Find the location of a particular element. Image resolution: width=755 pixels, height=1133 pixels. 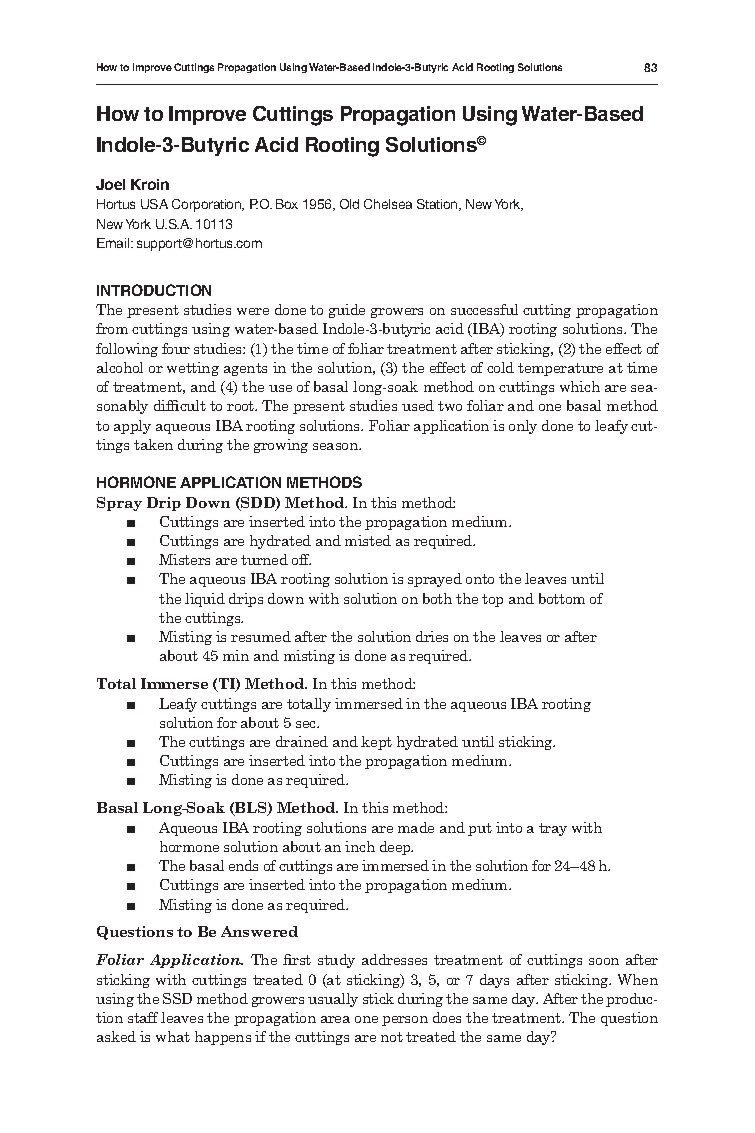

SSD is located at coordinates (177, 998).
